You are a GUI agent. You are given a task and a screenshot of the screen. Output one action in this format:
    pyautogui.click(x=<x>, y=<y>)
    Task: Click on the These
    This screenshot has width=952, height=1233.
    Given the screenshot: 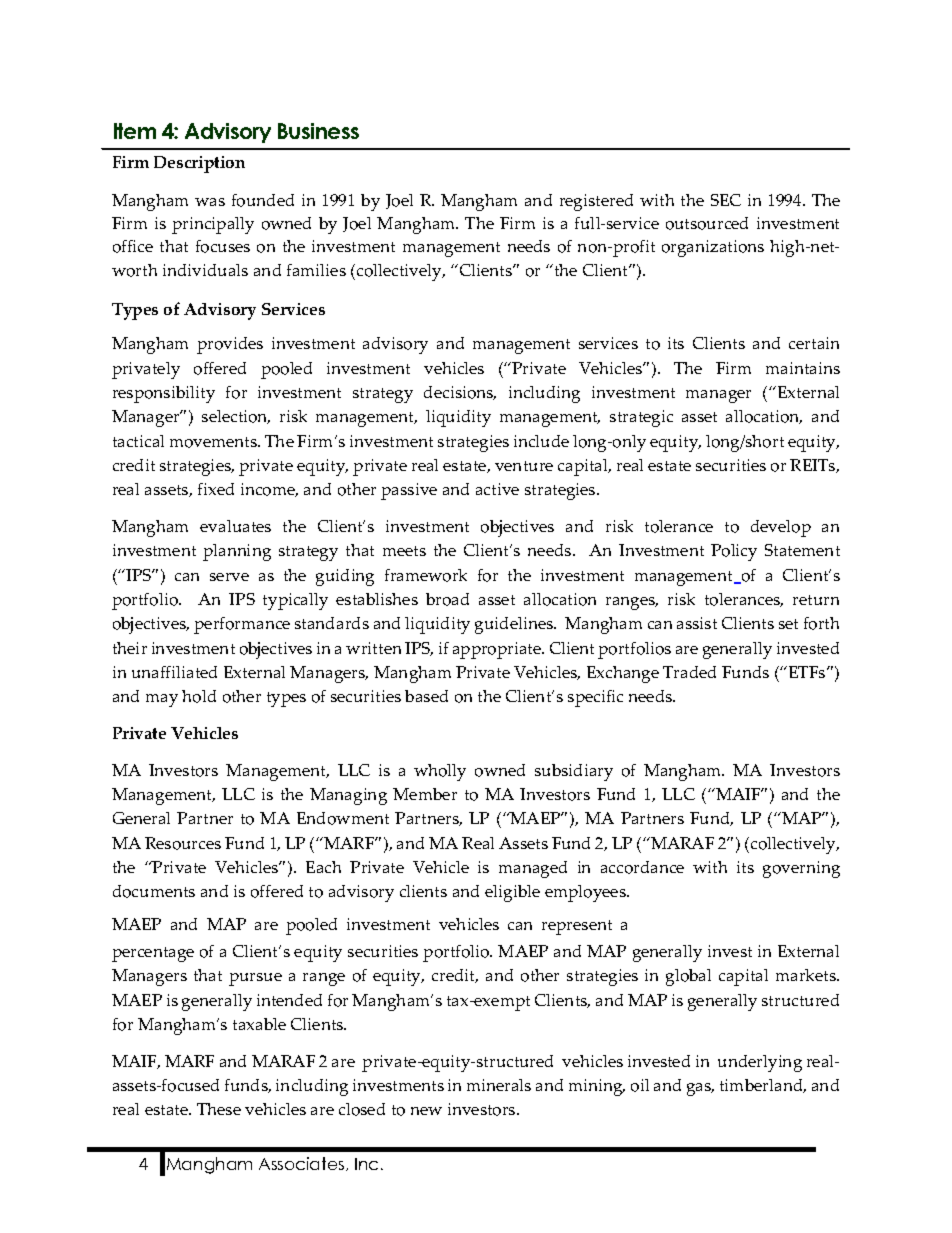 What is the action you would take?
    pyautogui.click(x=219, y=1109)
